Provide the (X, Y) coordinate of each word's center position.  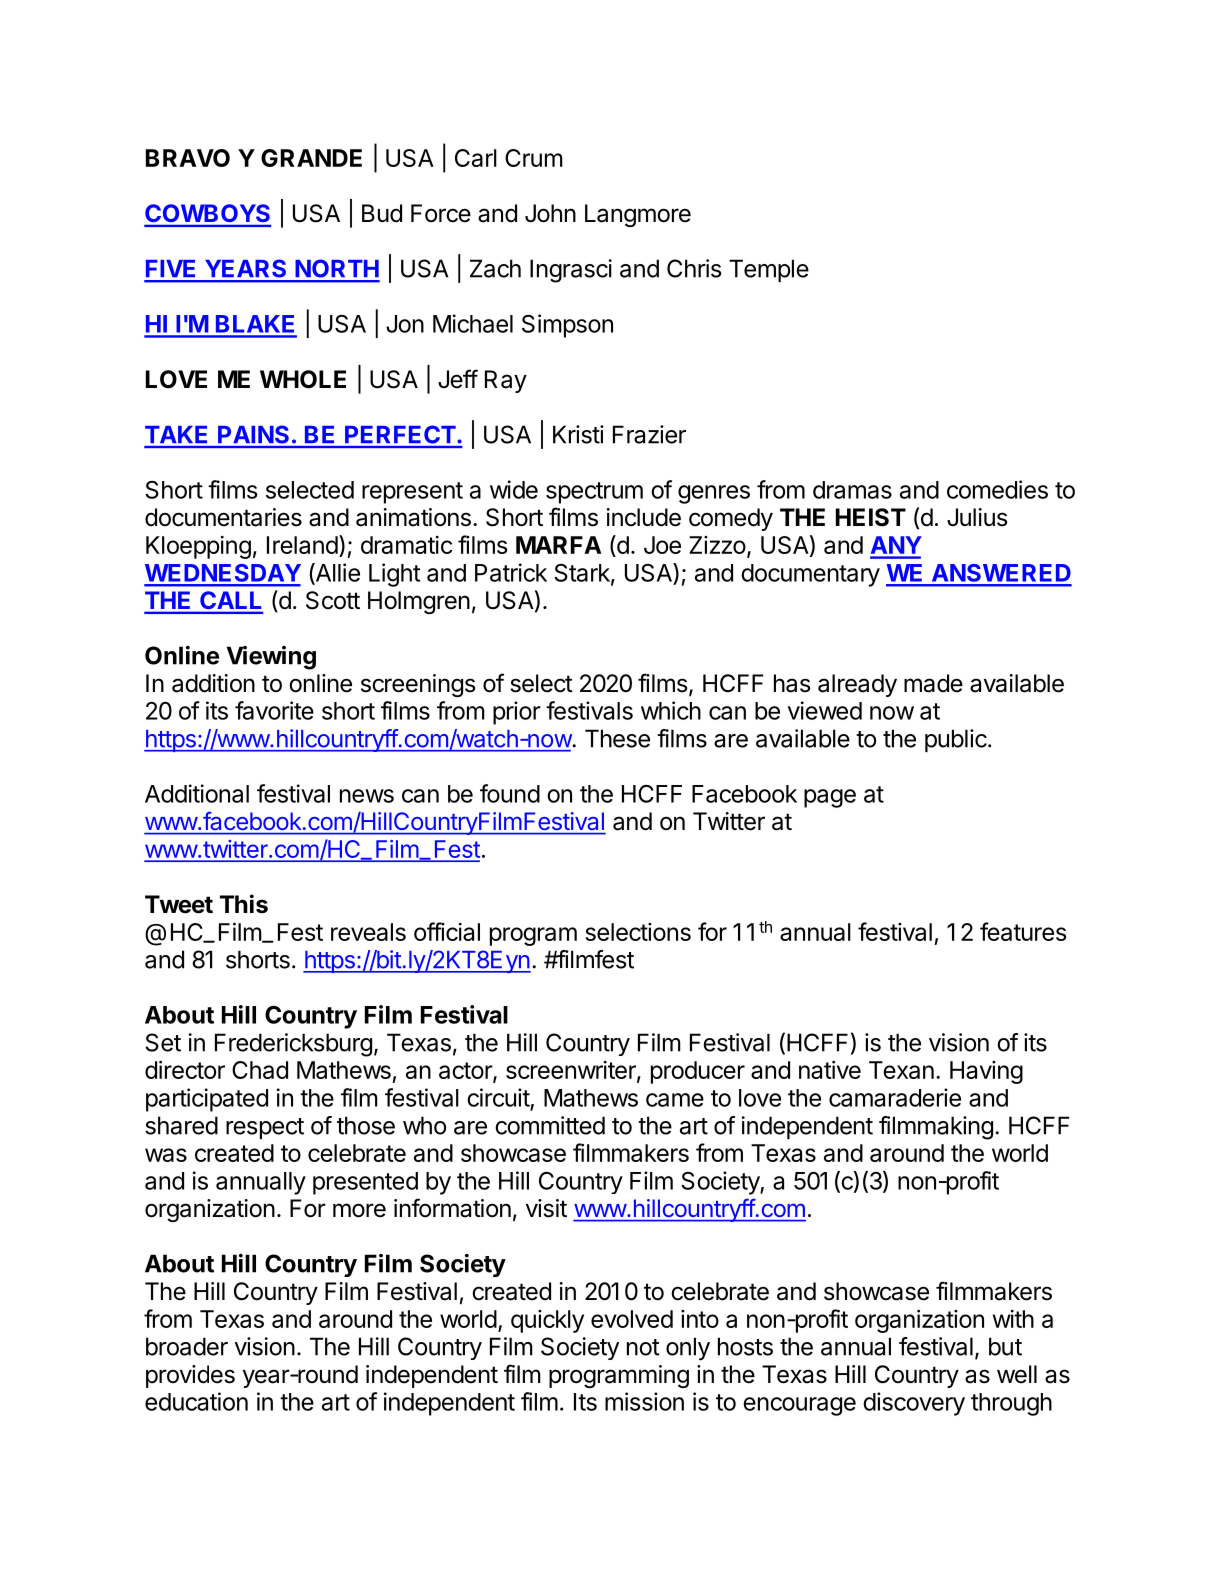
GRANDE (311, 158)
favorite (274, 710)
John (550, 213)
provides (190, 1376)
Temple (769, 270)
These (617, 738)
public (956, 740)
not (643, 1347)
